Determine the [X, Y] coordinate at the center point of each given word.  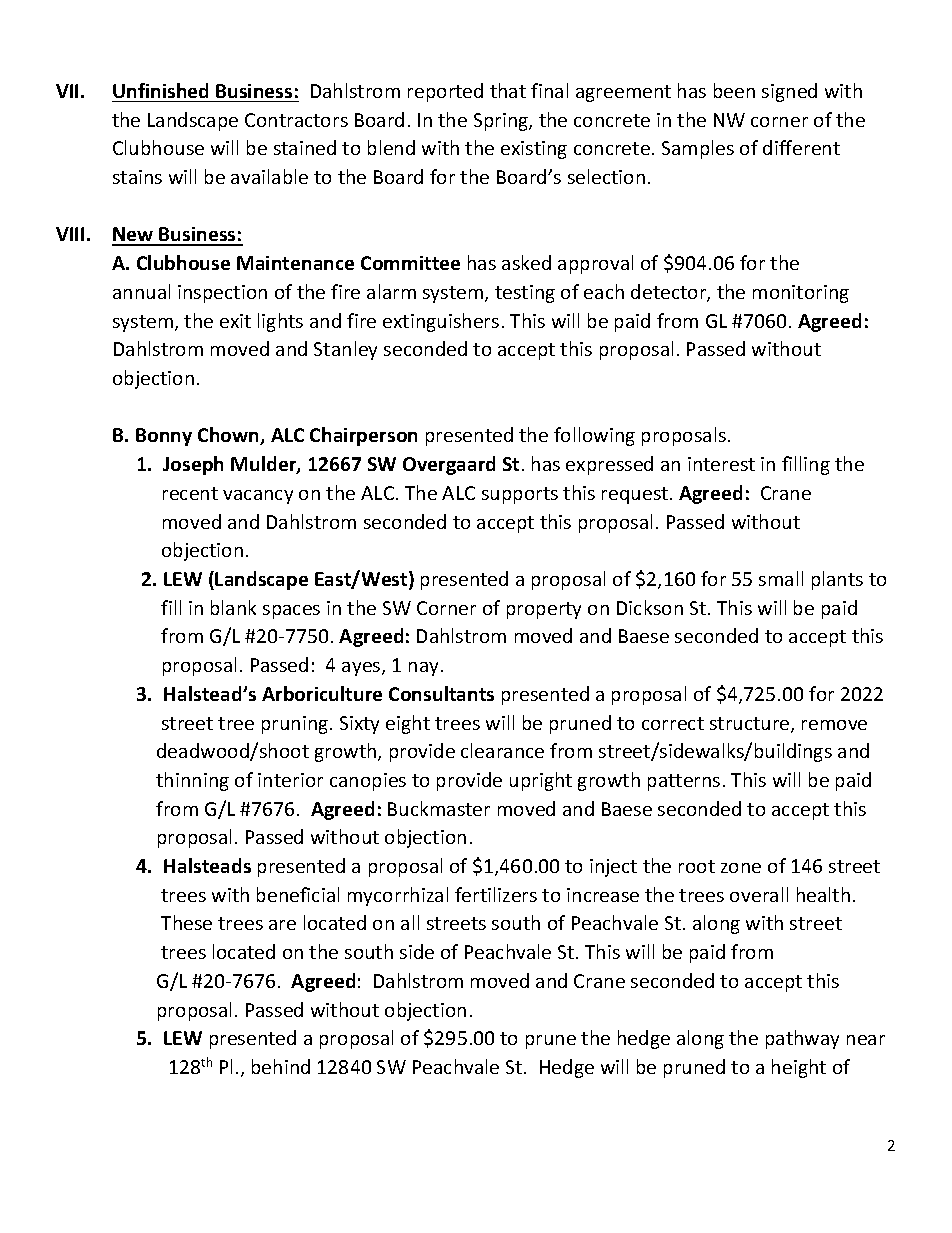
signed [789, 92]
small [781, 578]
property [544, 610]
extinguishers [441, 322]
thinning [192, 781]
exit [235, 321]
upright [541, 781]
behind [281, 1066]
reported [445, 92]
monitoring [801, 294]
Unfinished [160, 90]
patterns [684, 782]
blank [233, 607]
